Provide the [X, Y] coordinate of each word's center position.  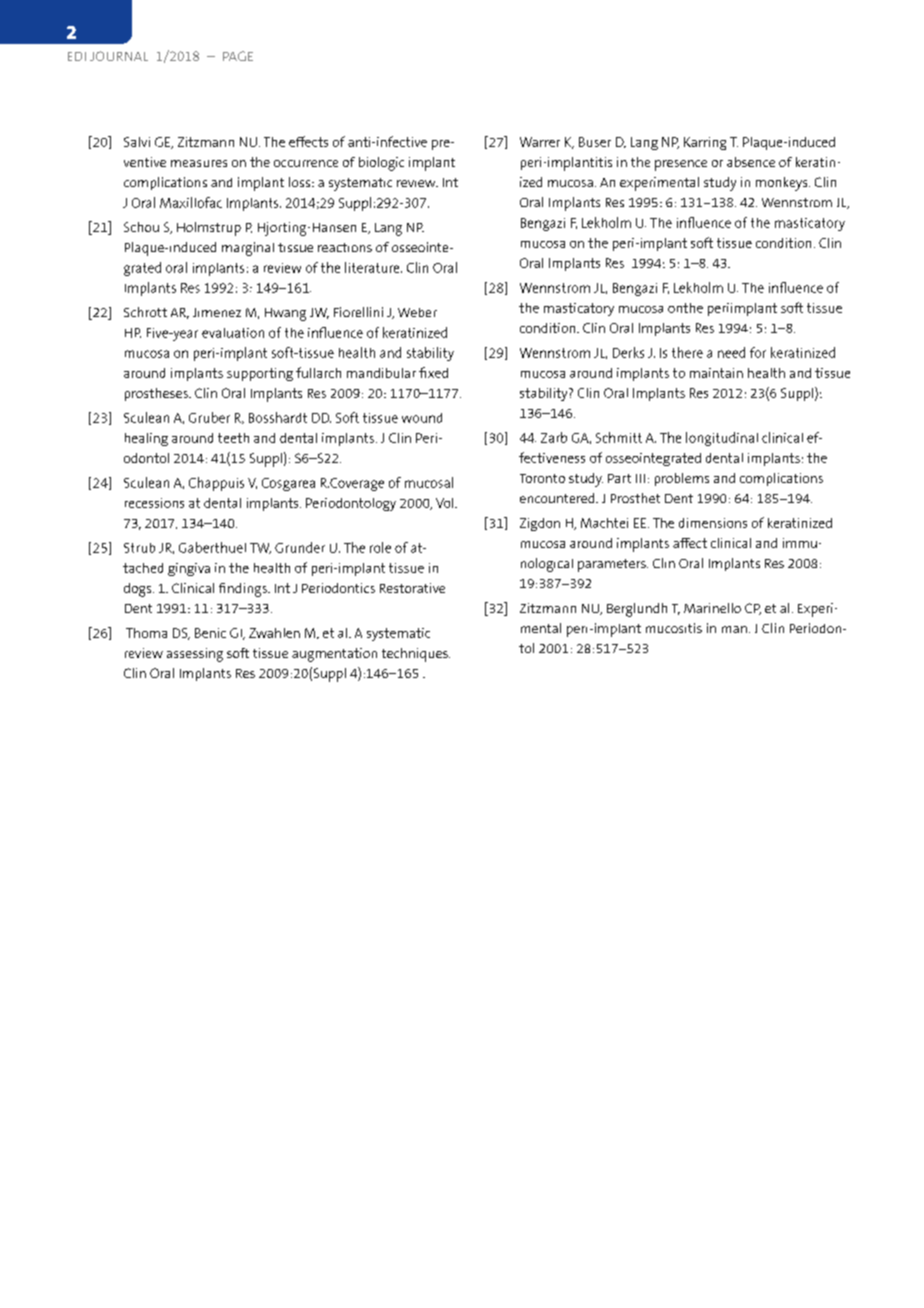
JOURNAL [119, 56]
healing [146, 439]
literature [373, 267]
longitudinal [722, 439]
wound [422, 418]
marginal [248, 249]
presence [681, 165]
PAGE [238, 56]
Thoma [146, 633]
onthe [685, 308]
